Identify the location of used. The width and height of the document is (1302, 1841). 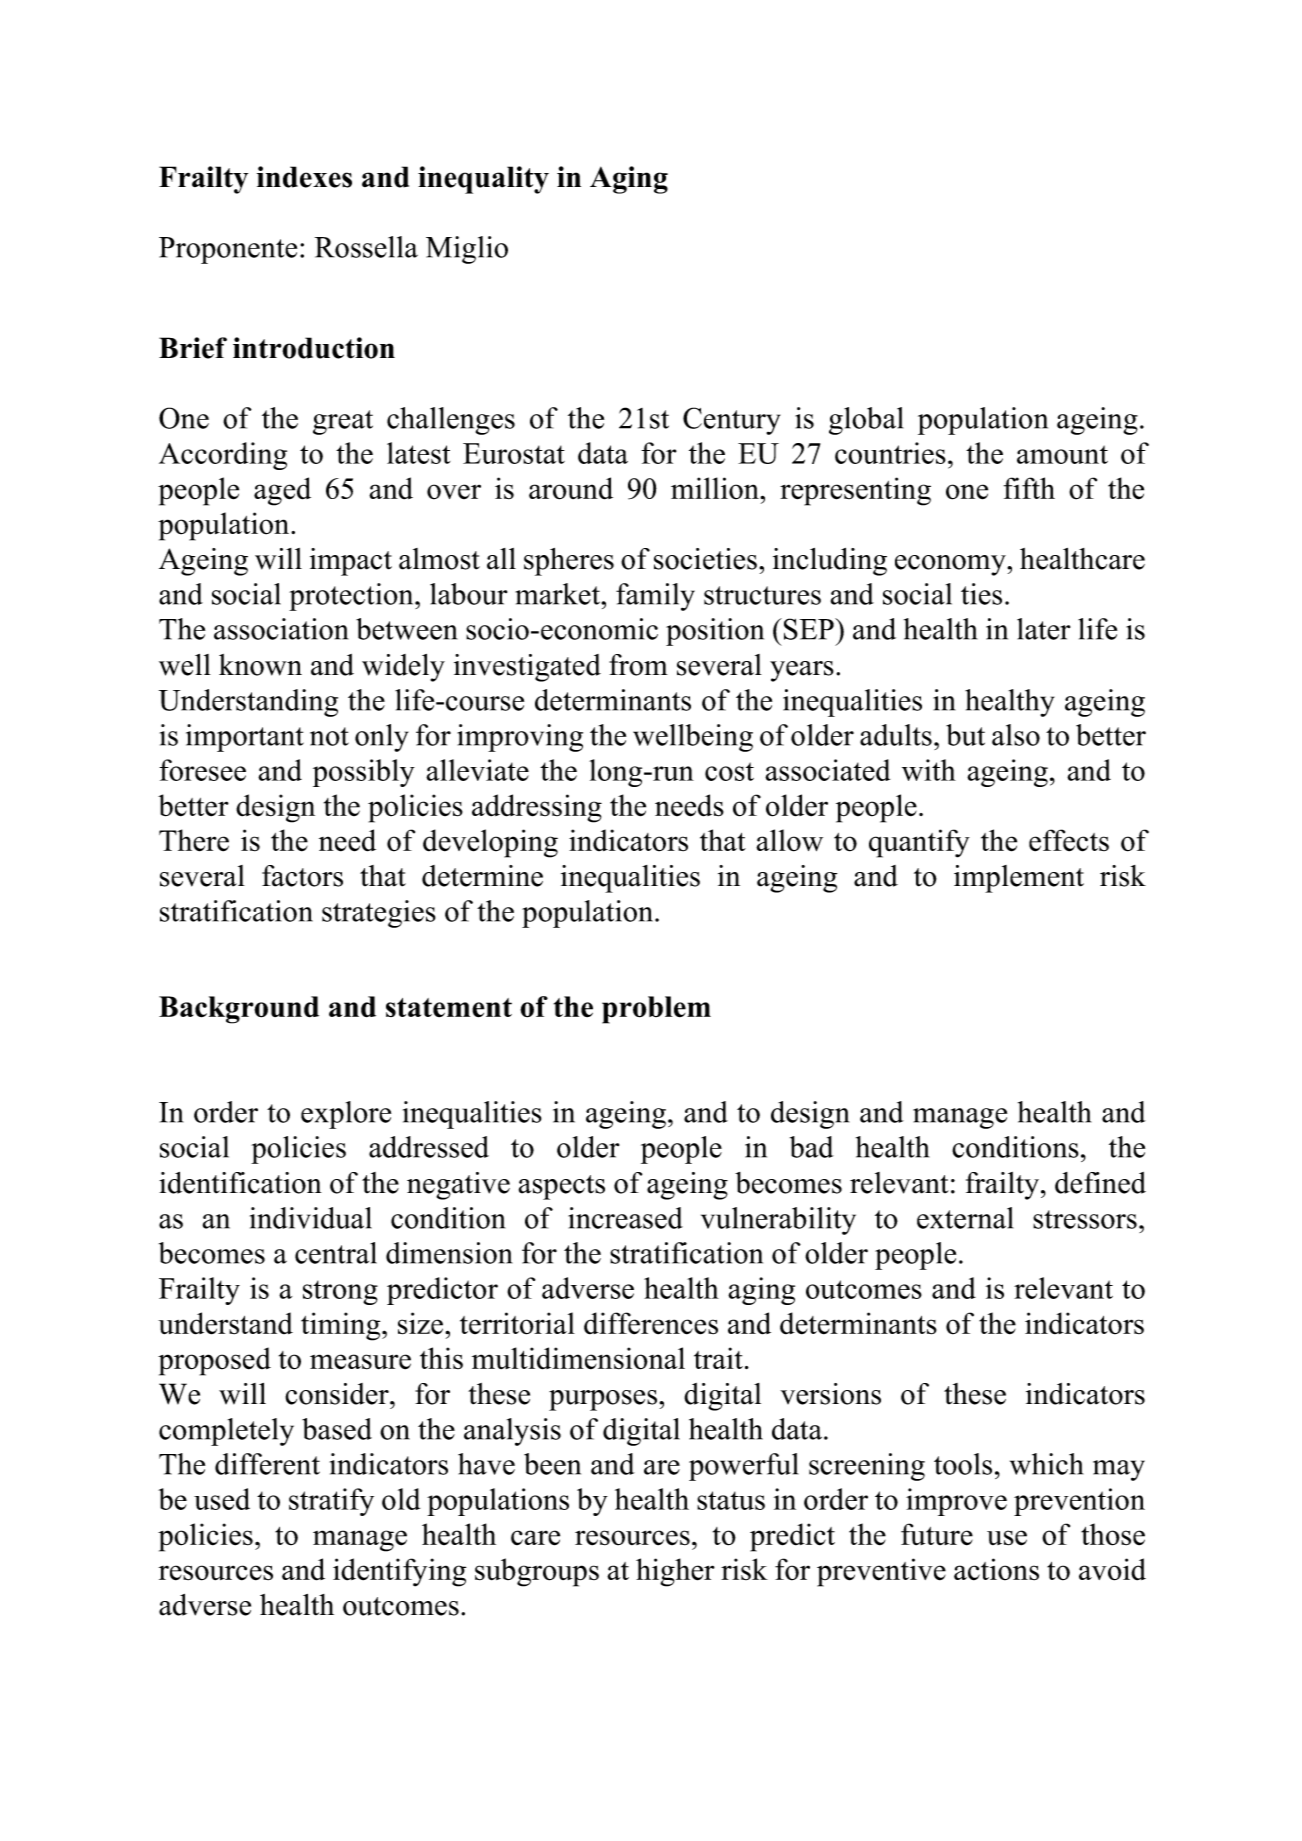
(222, 1499).
